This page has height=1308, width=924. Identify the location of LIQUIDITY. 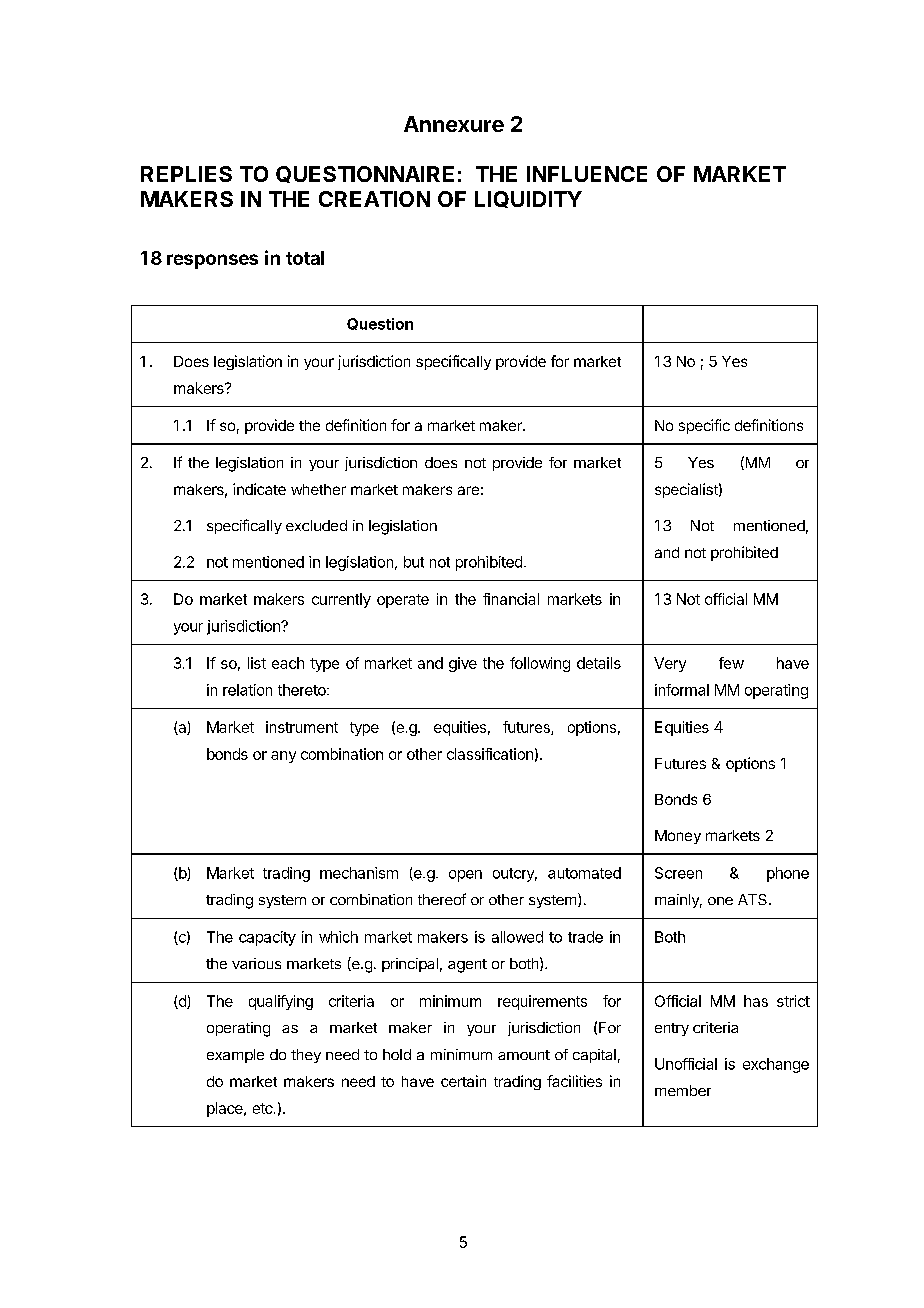
(528, 199).
